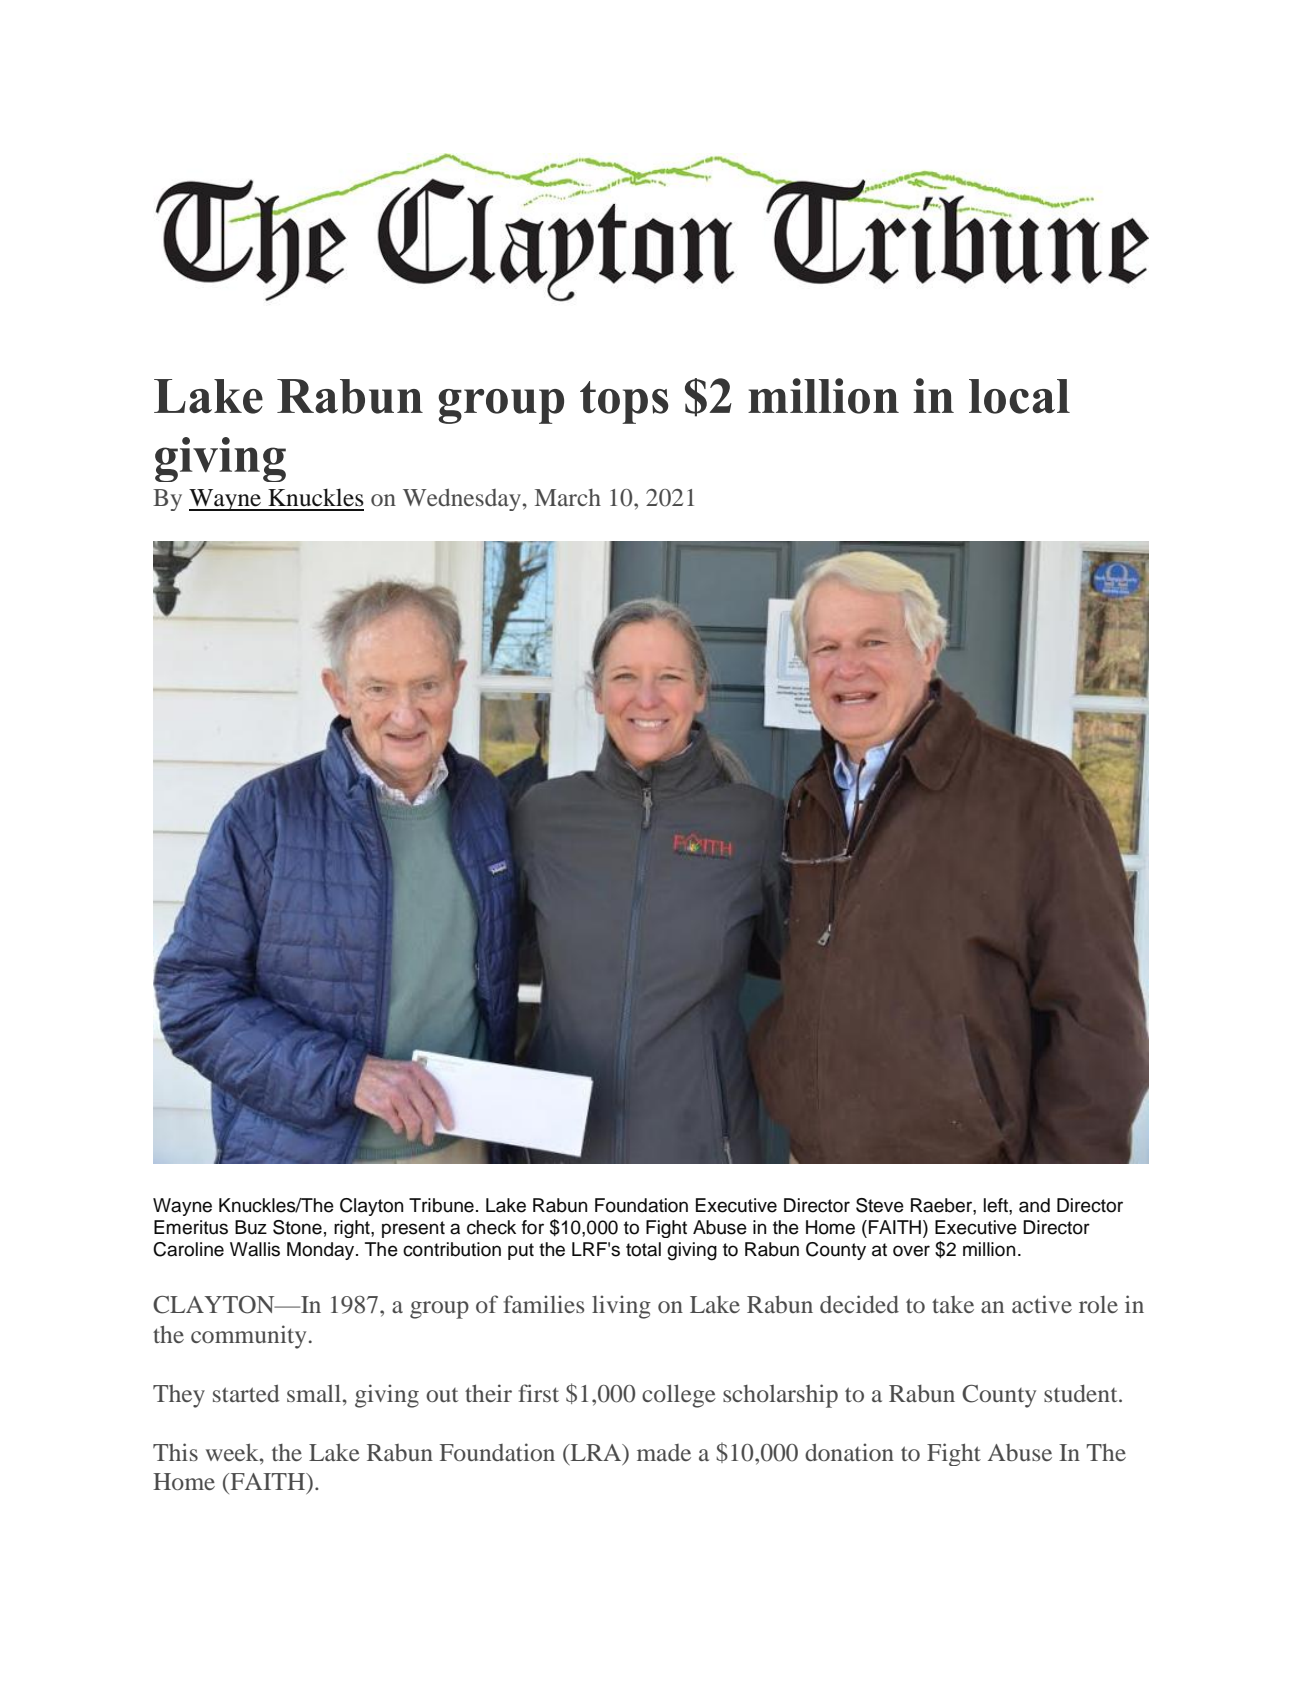 The image size is (1302, 1685). I want to click on student, so click(1082, 1393).
